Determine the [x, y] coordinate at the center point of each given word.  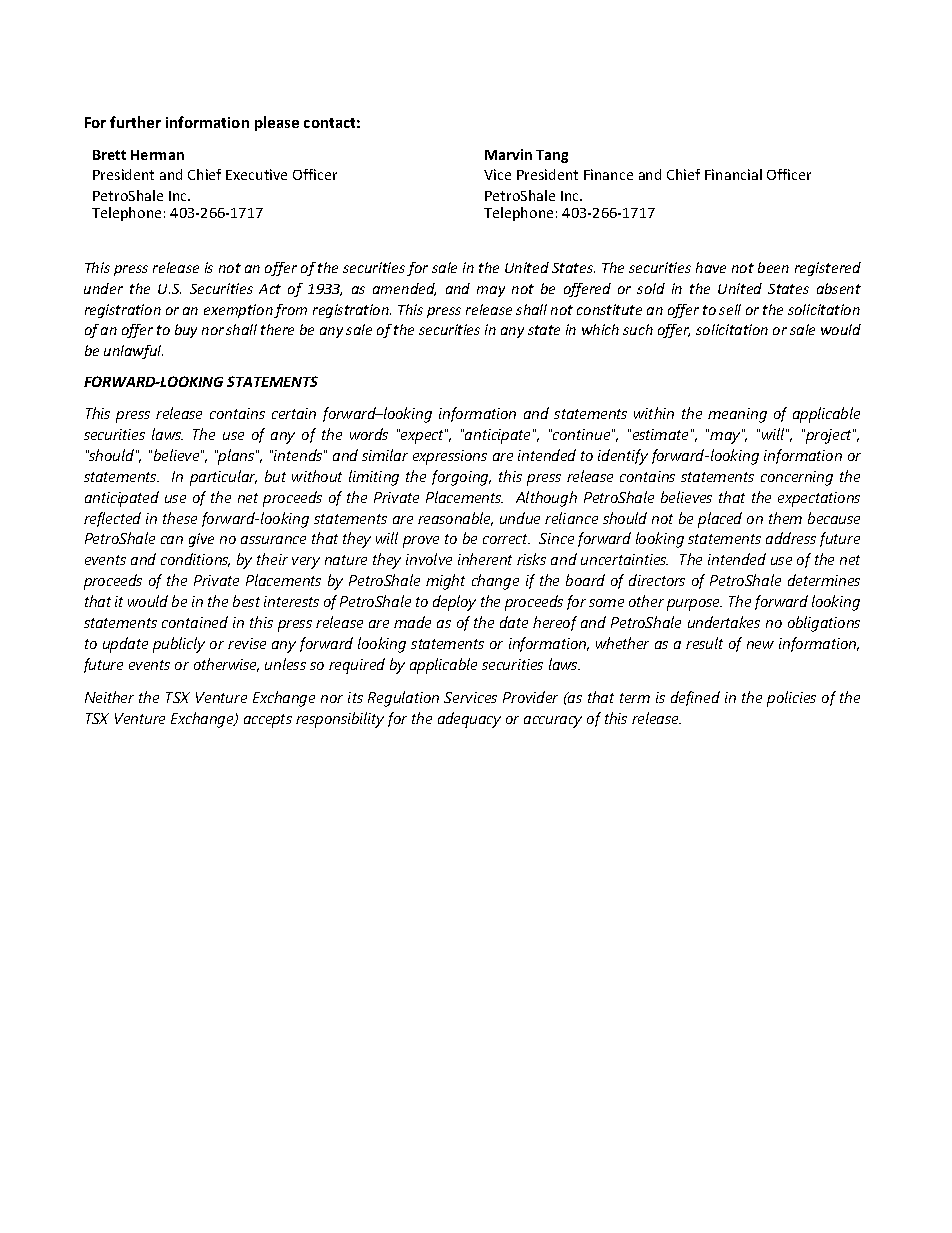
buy [186, 331]
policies [791, 699]
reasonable [455, 519]
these [180, 518]
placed [720, 520]
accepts [268, 721]
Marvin [508, 154]
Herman [157, 155]
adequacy [469, 720]
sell [730, 309]
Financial [733, 174]
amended [404, 289]
